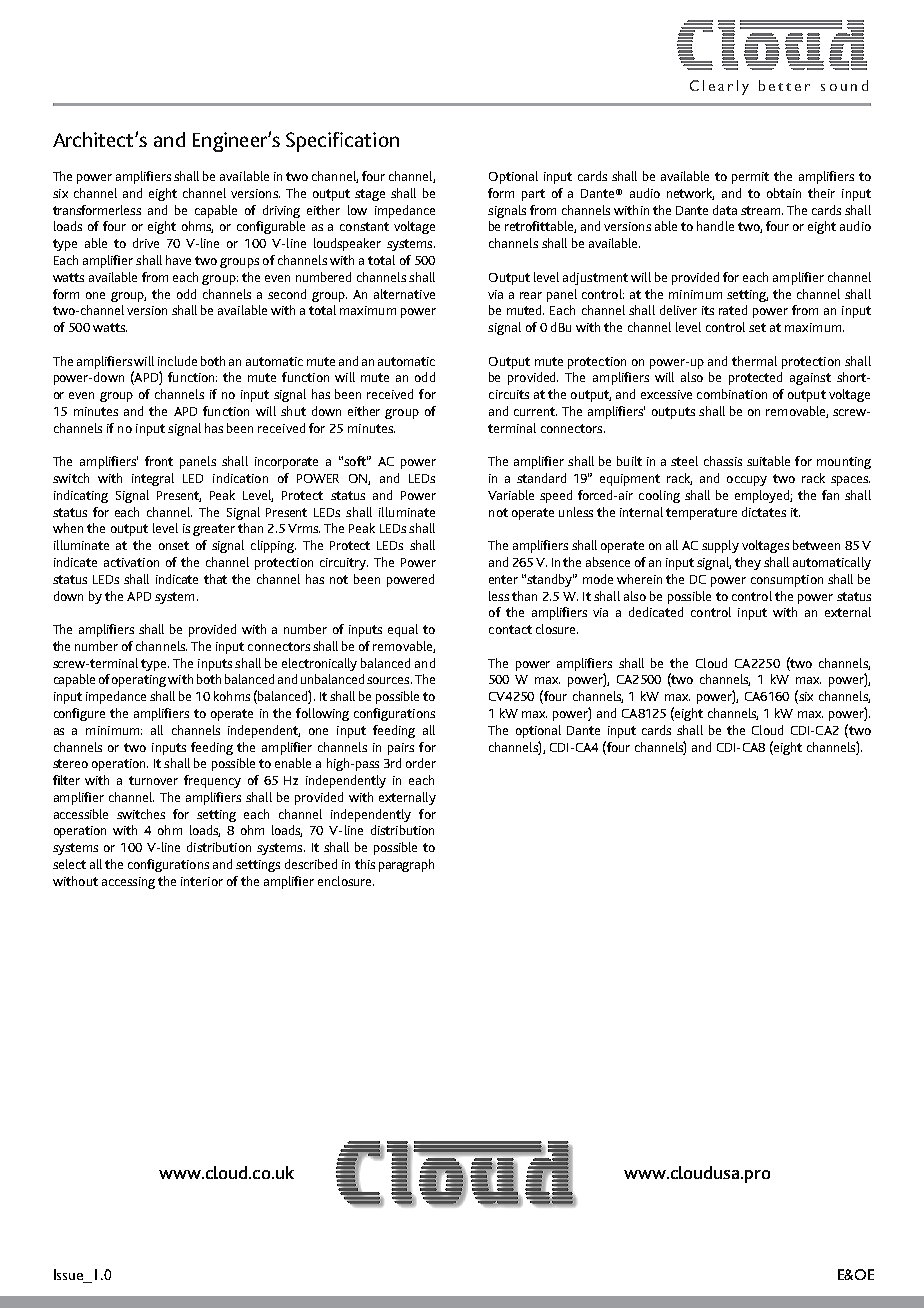 This screenshot has height=1308, width=924. I want to click on accessing, so click(128, 883).
